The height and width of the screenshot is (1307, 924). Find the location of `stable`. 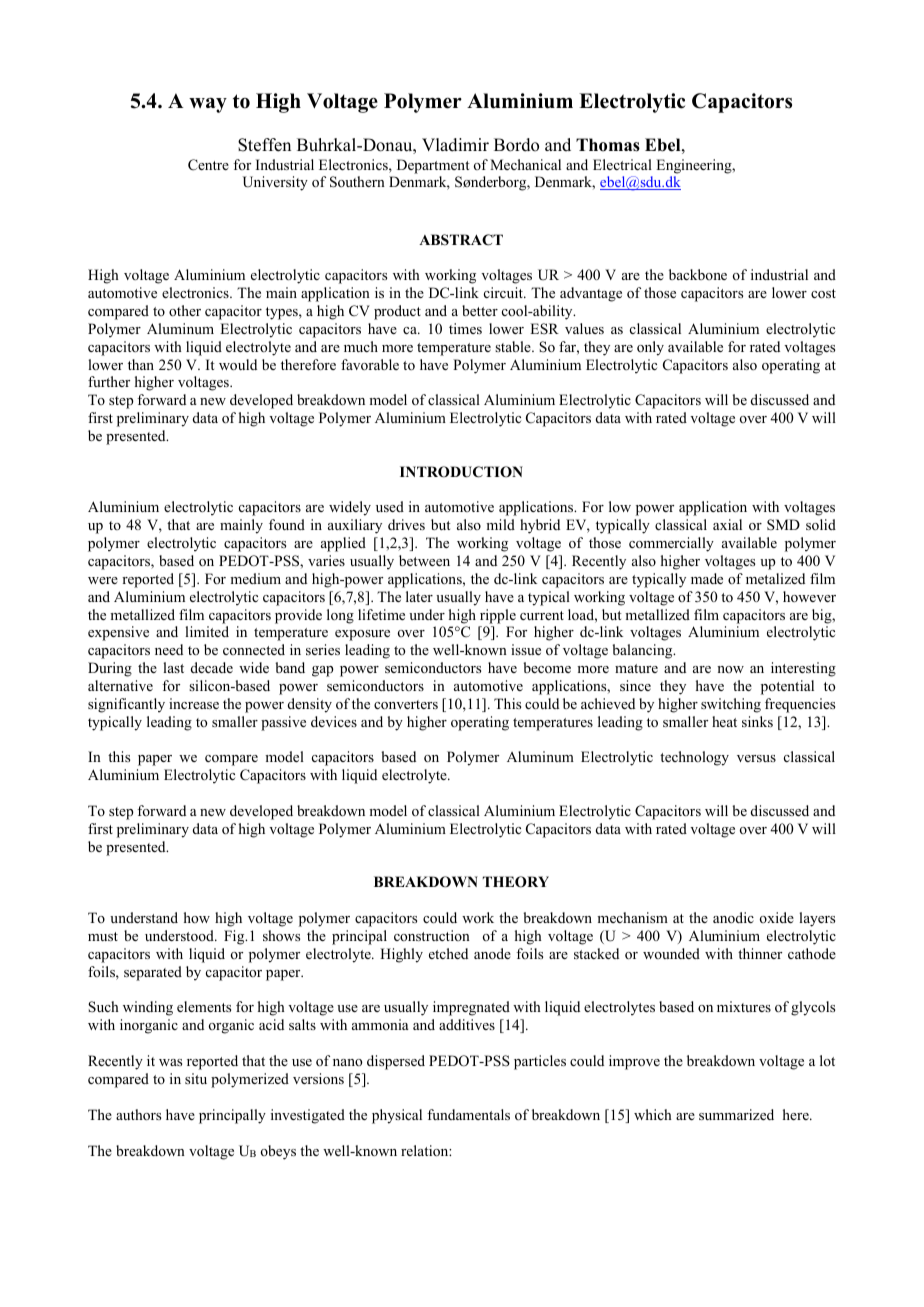

stable is located at coordinates (514, 346).
